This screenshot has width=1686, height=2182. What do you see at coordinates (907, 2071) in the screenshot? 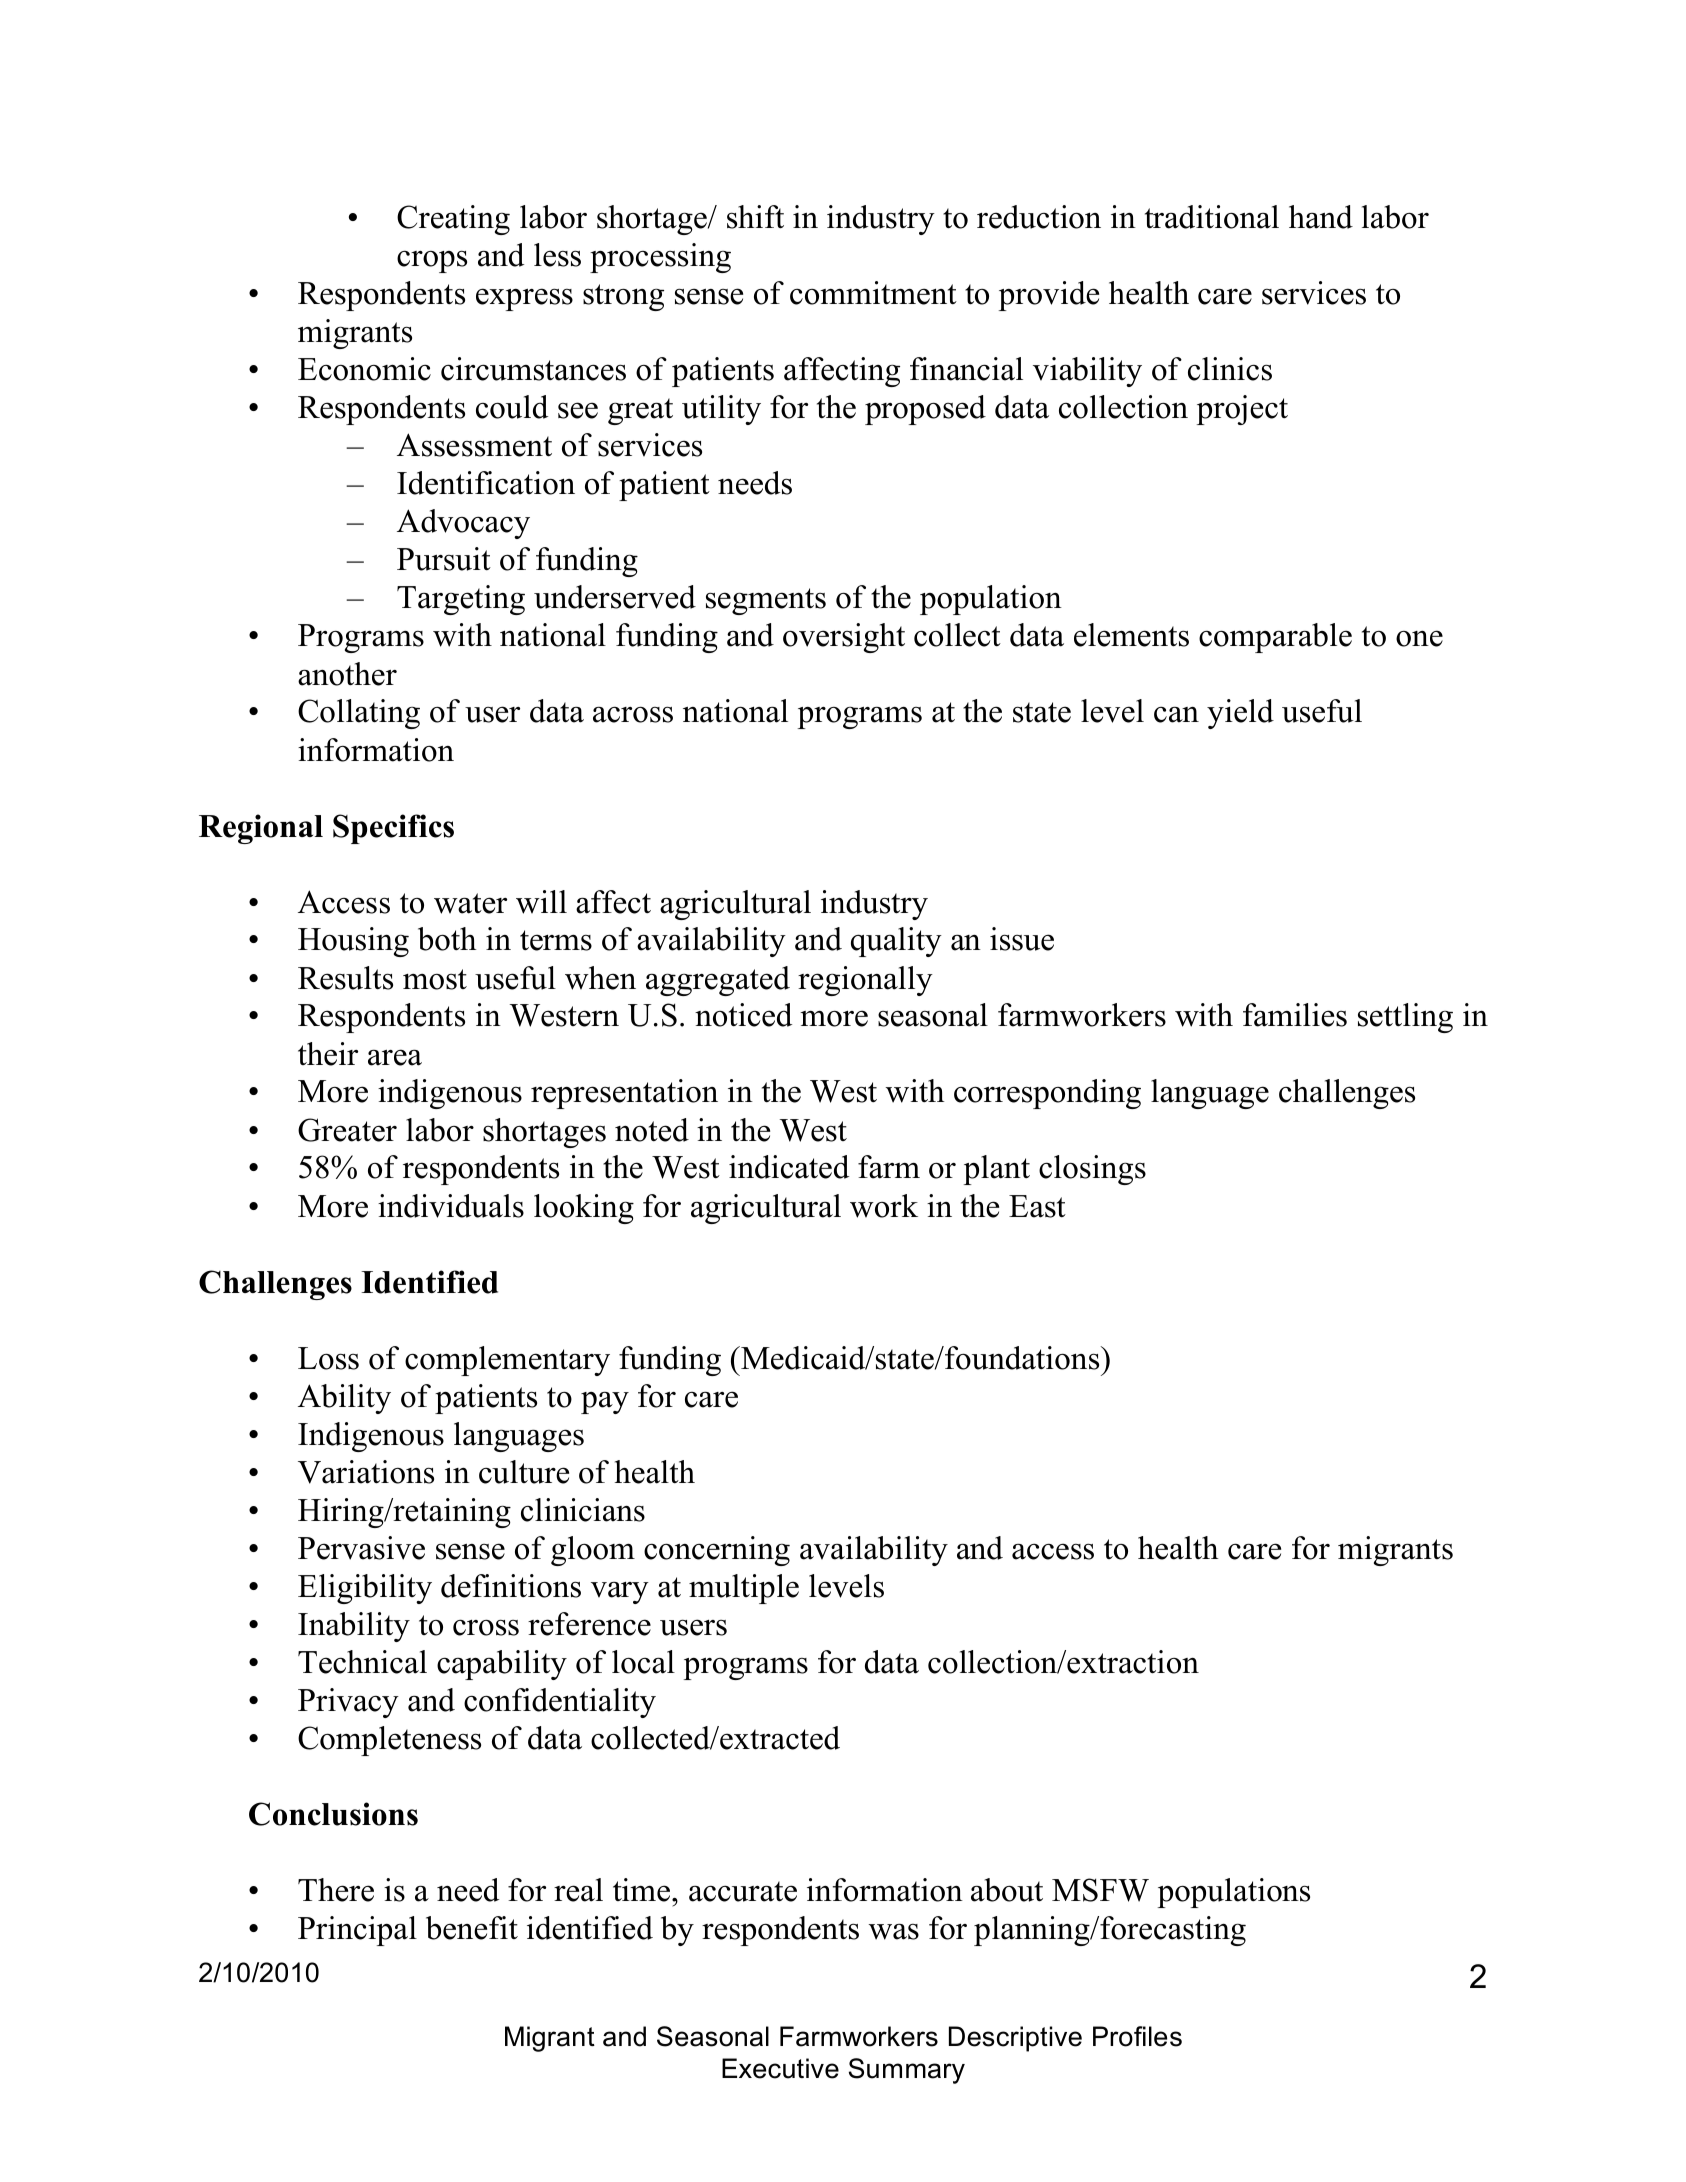
I see `Summary` at bounding box center [907, 2071].
